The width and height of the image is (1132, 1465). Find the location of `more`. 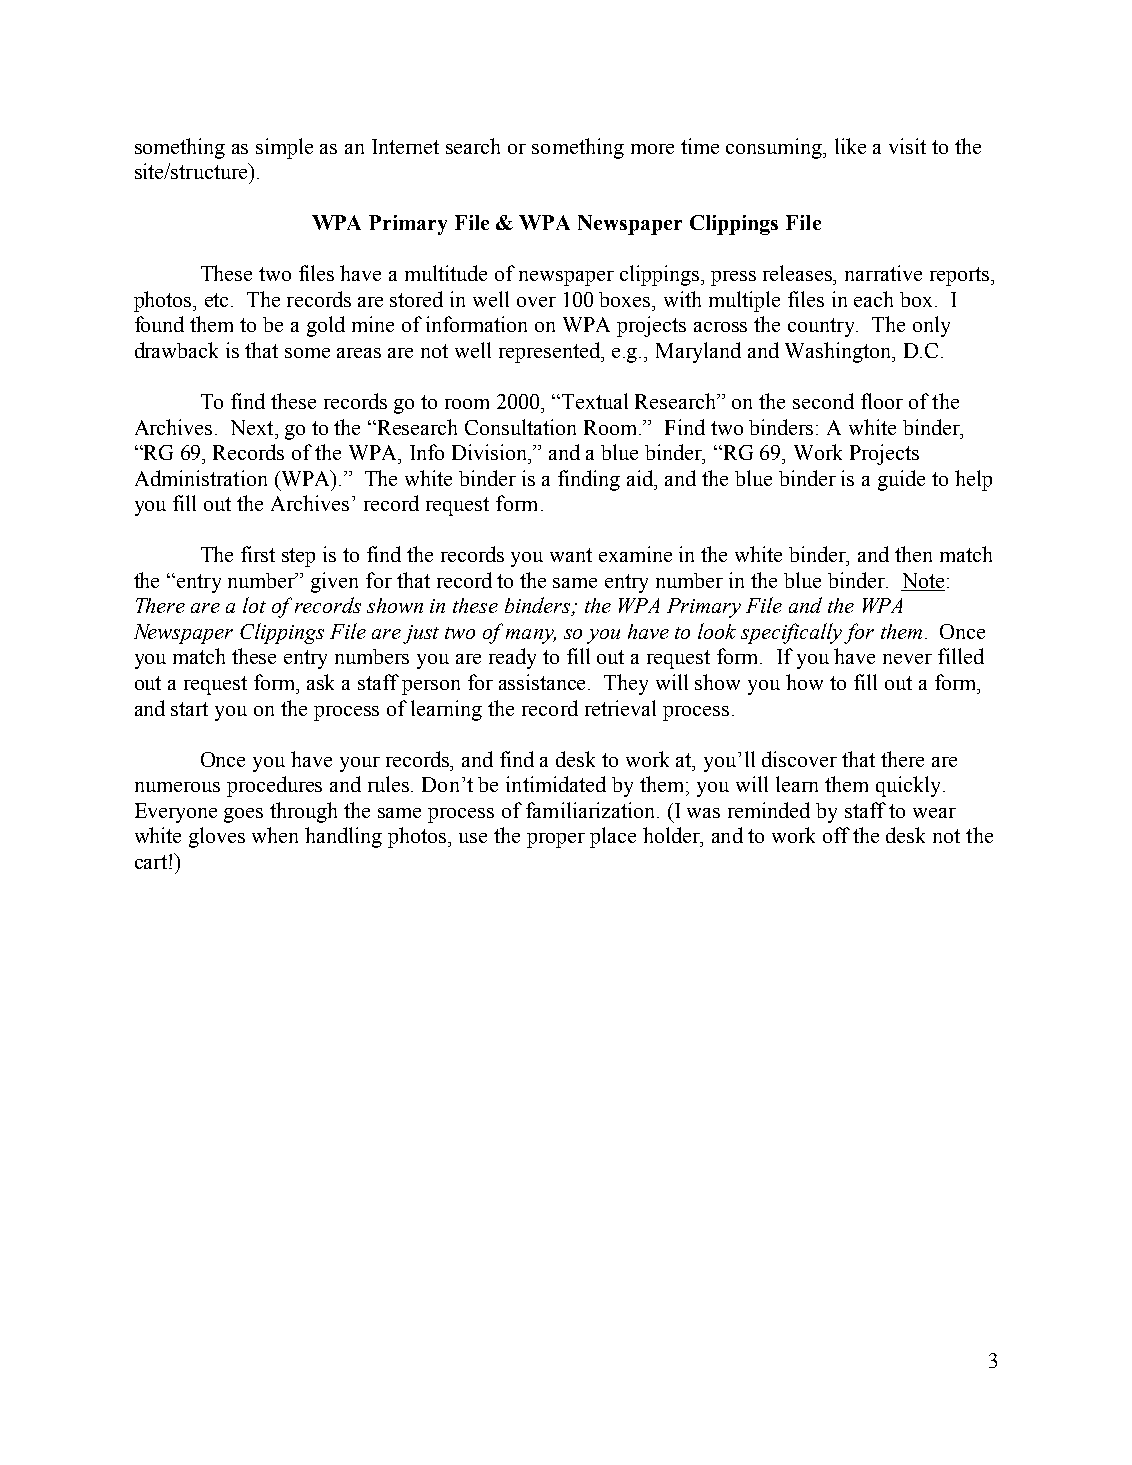

more is located at coordinates (652, 149).
